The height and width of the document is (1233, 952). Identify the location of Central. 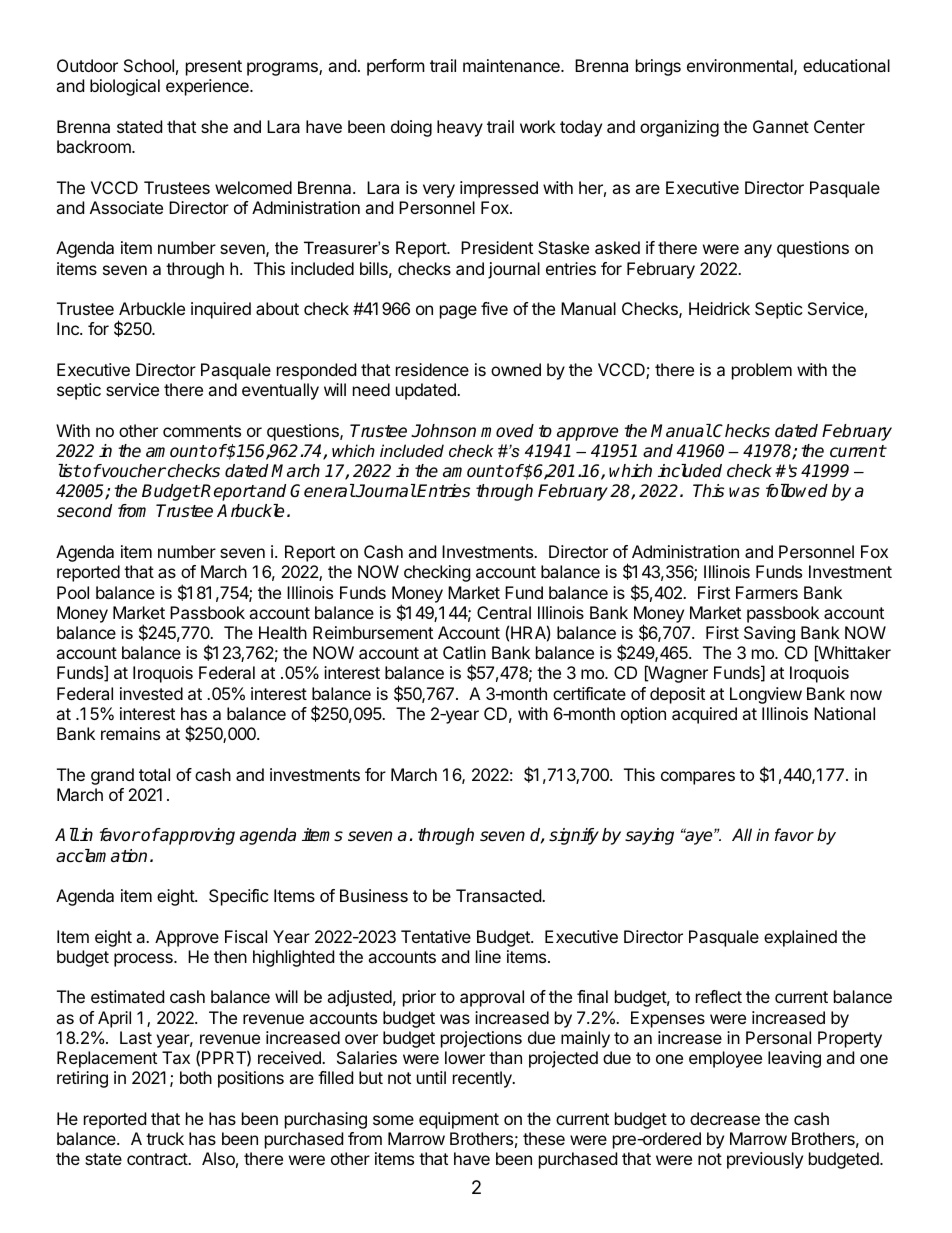
(504, 612).
